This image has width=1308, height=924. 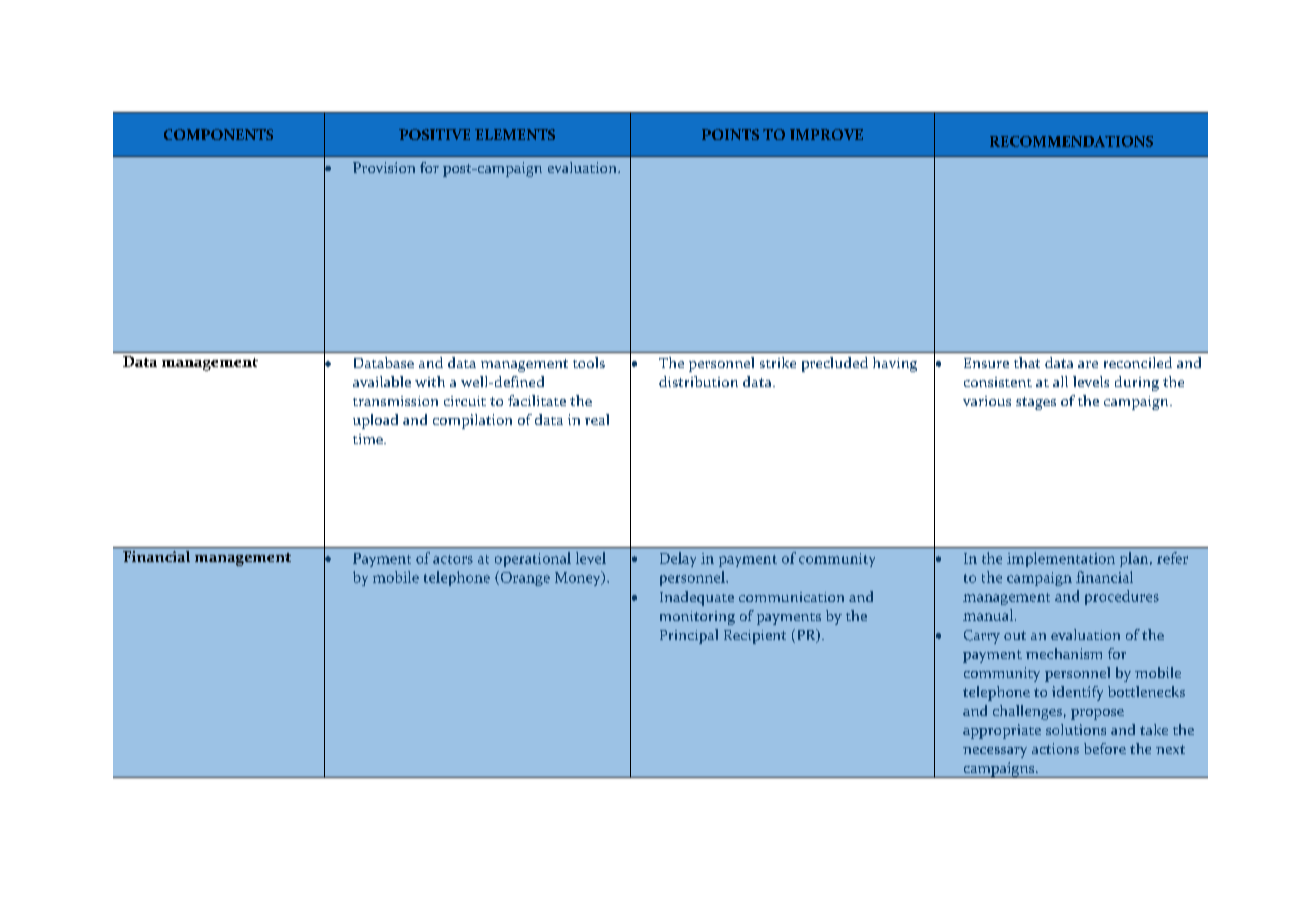 What do you see at coordinates (730, 134) in the image?
I see `POINTS` at bounding box center [730, 134].
